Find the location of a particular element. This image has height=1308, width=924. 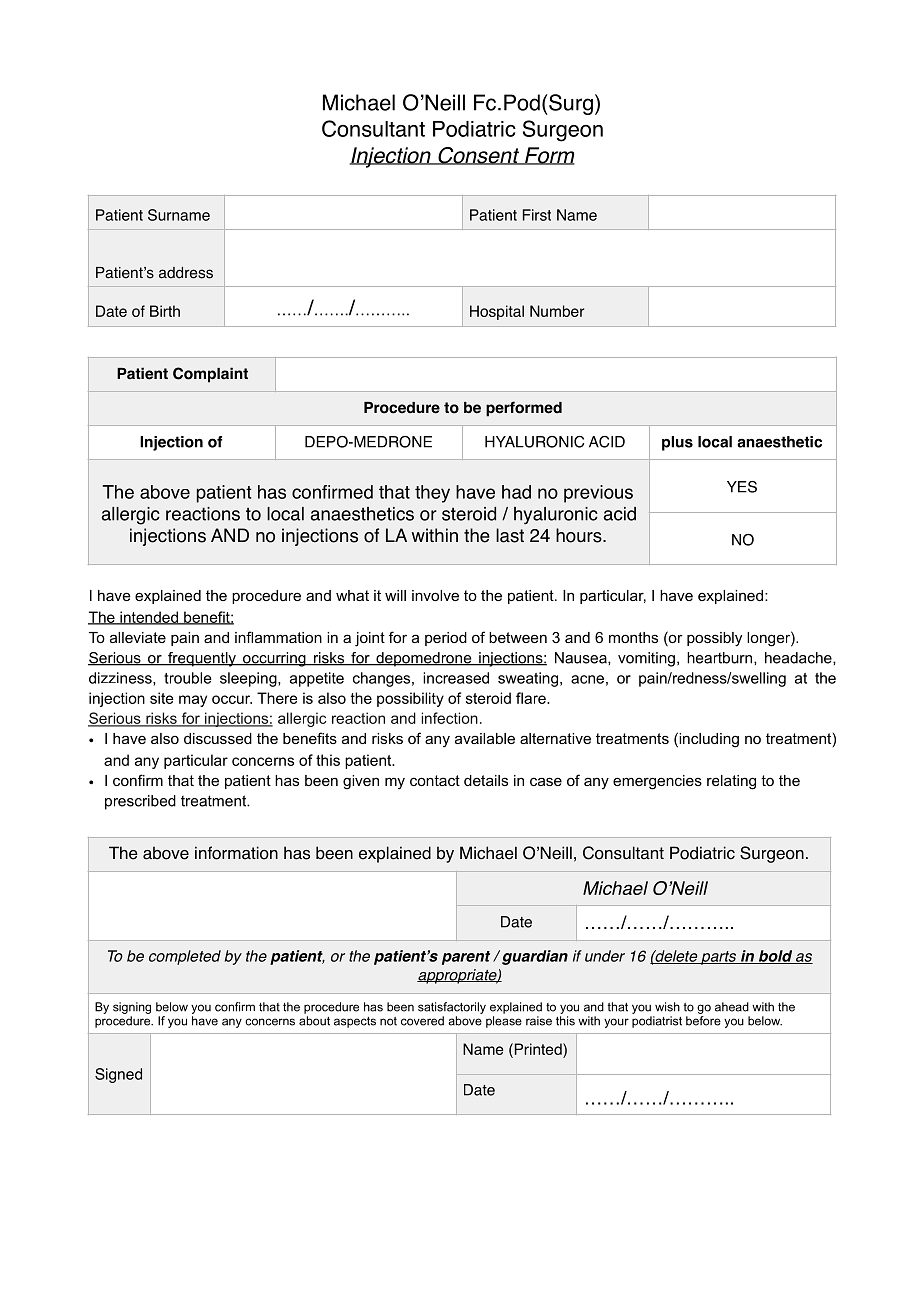

period is located at coordinates (446, 639).
